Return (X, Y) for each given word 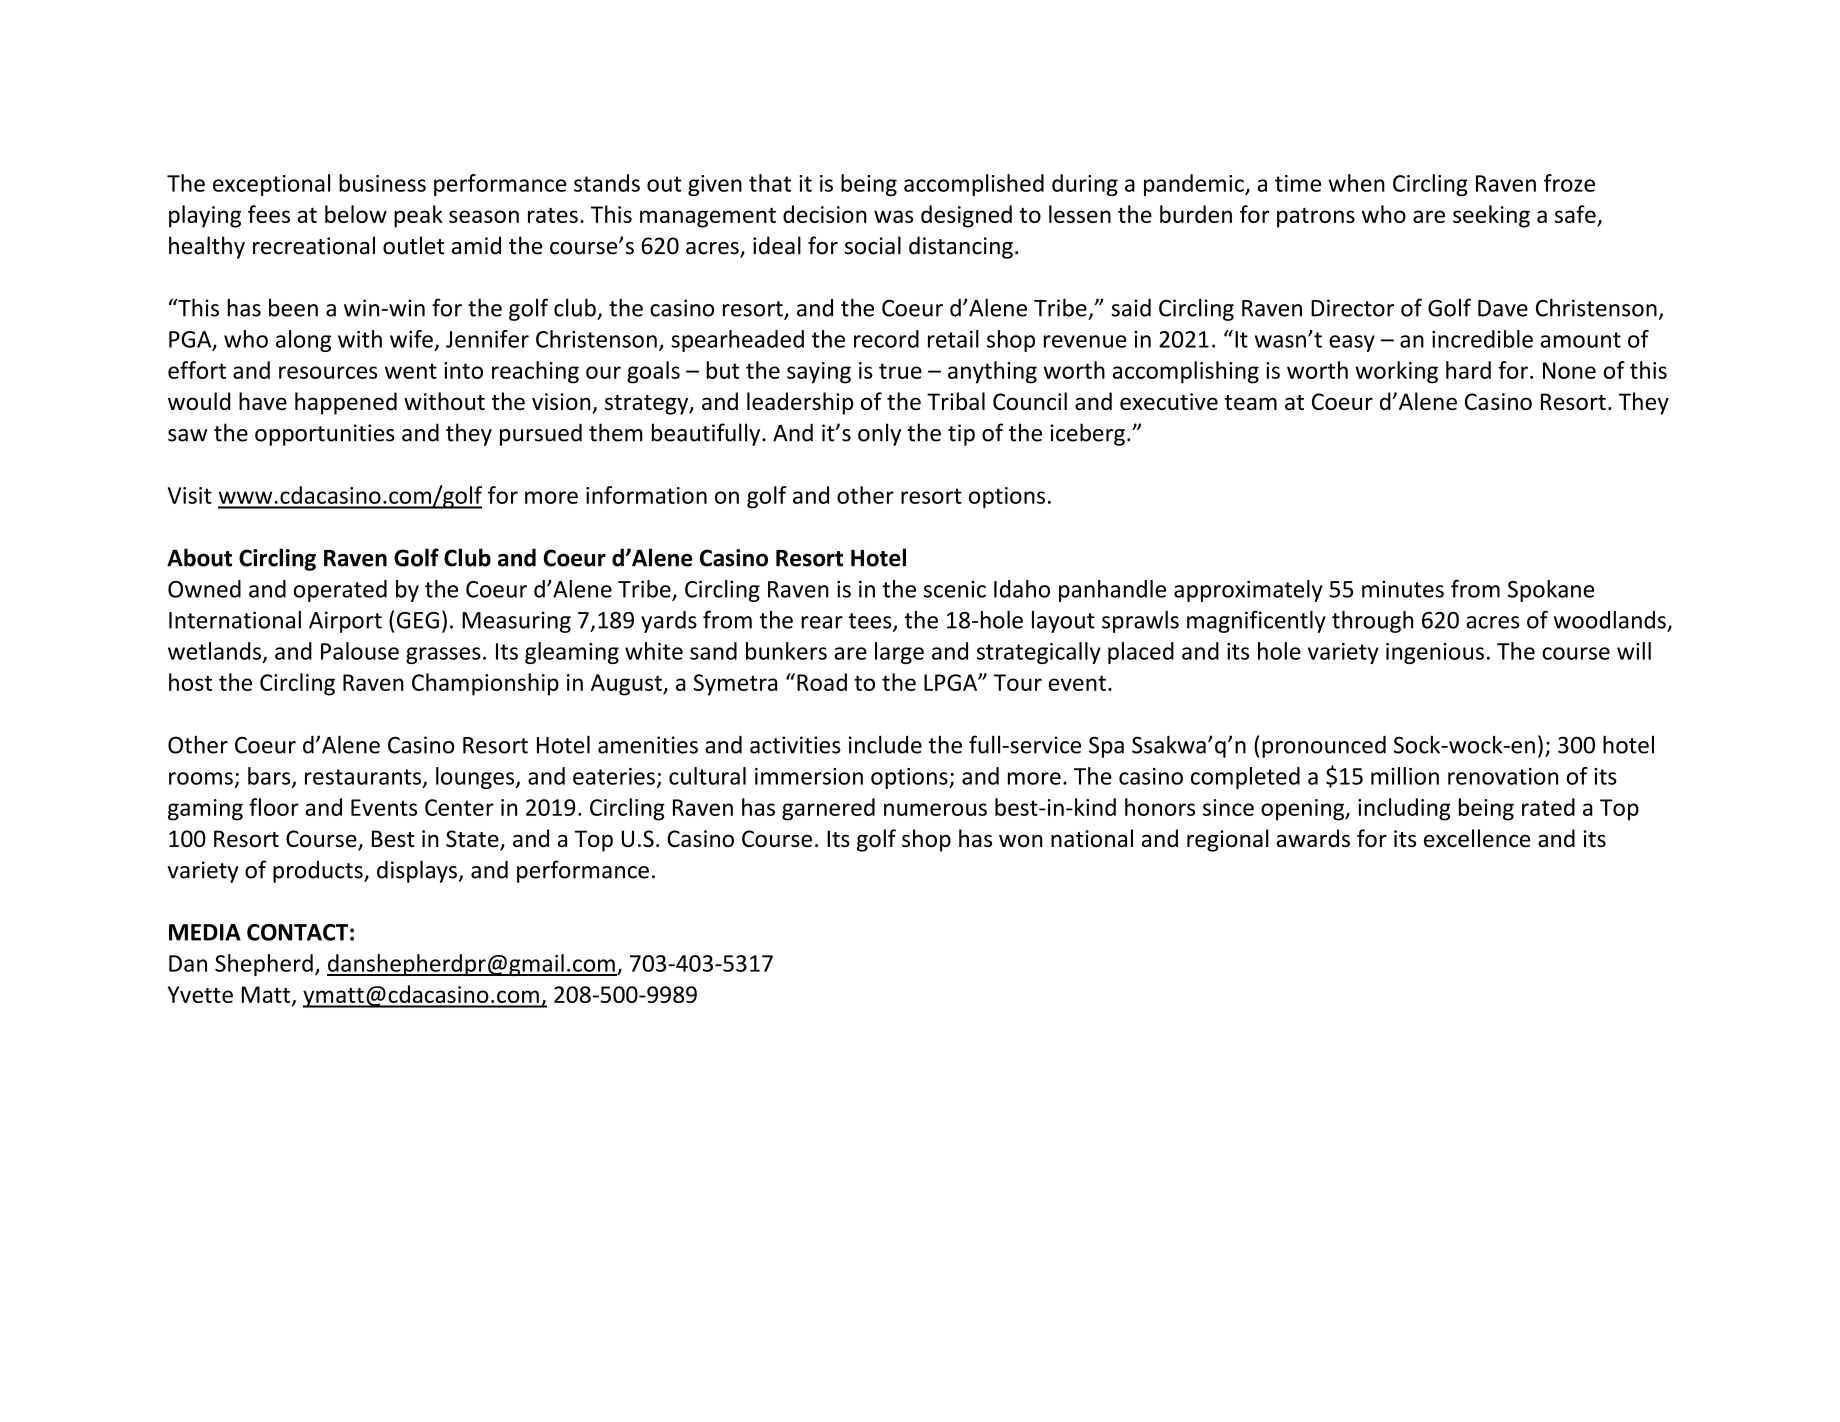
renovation (1503, 776)
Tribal (956, 401)
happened (346, 403)
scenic (955, 589)
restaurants (363, 777)
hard (1468, 370)
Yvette (200, 994)
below (356, 214)
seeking (1491, 216)
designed (966, 216)
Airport (345, 622)
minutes (1403, 589)
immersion (809, 776)
